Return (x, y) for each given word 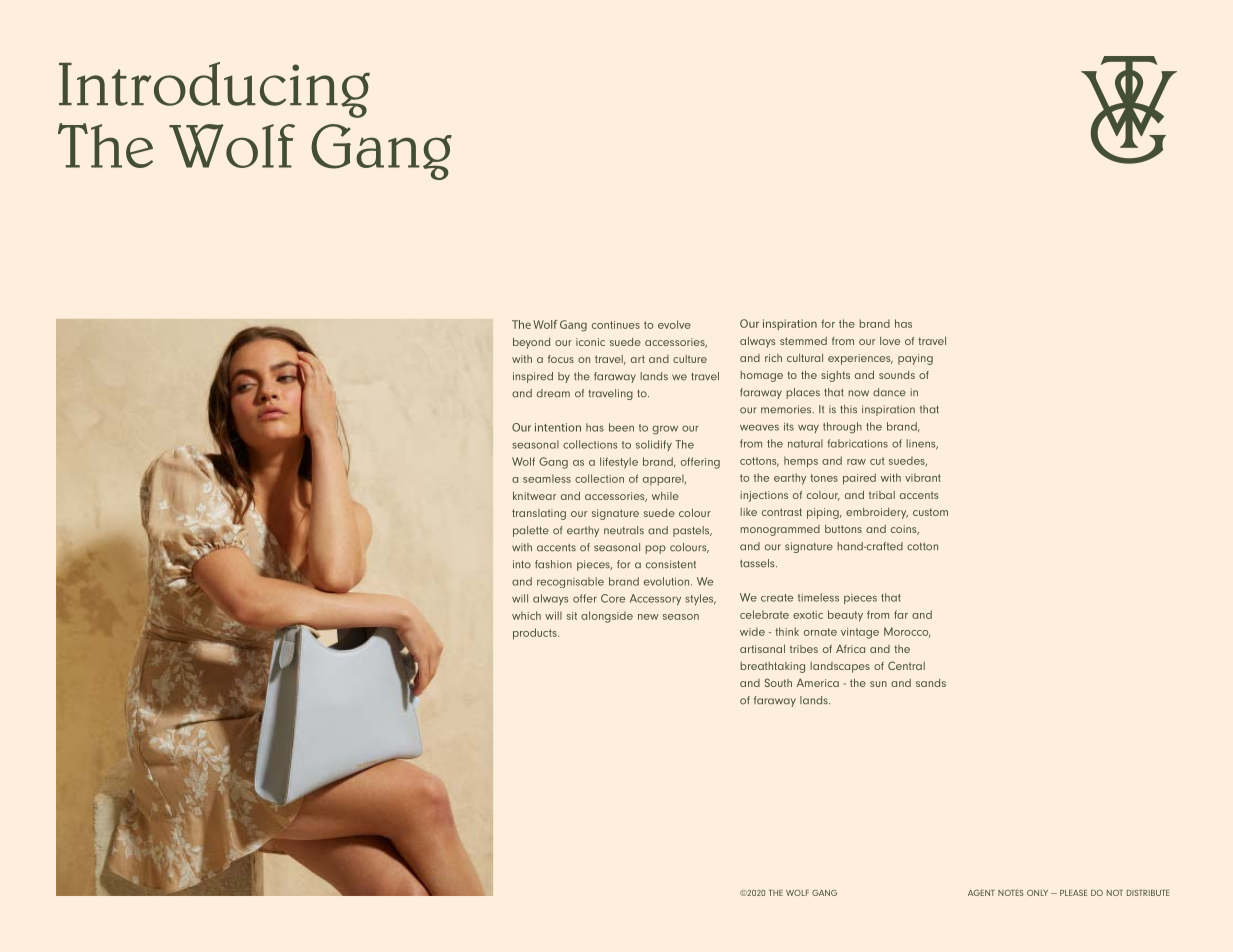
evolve (674, 324)
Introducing (214, 90)
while (665, 496)
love (890, 341)
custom (930, 512)
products (536, 634)
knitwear (534, 496)
